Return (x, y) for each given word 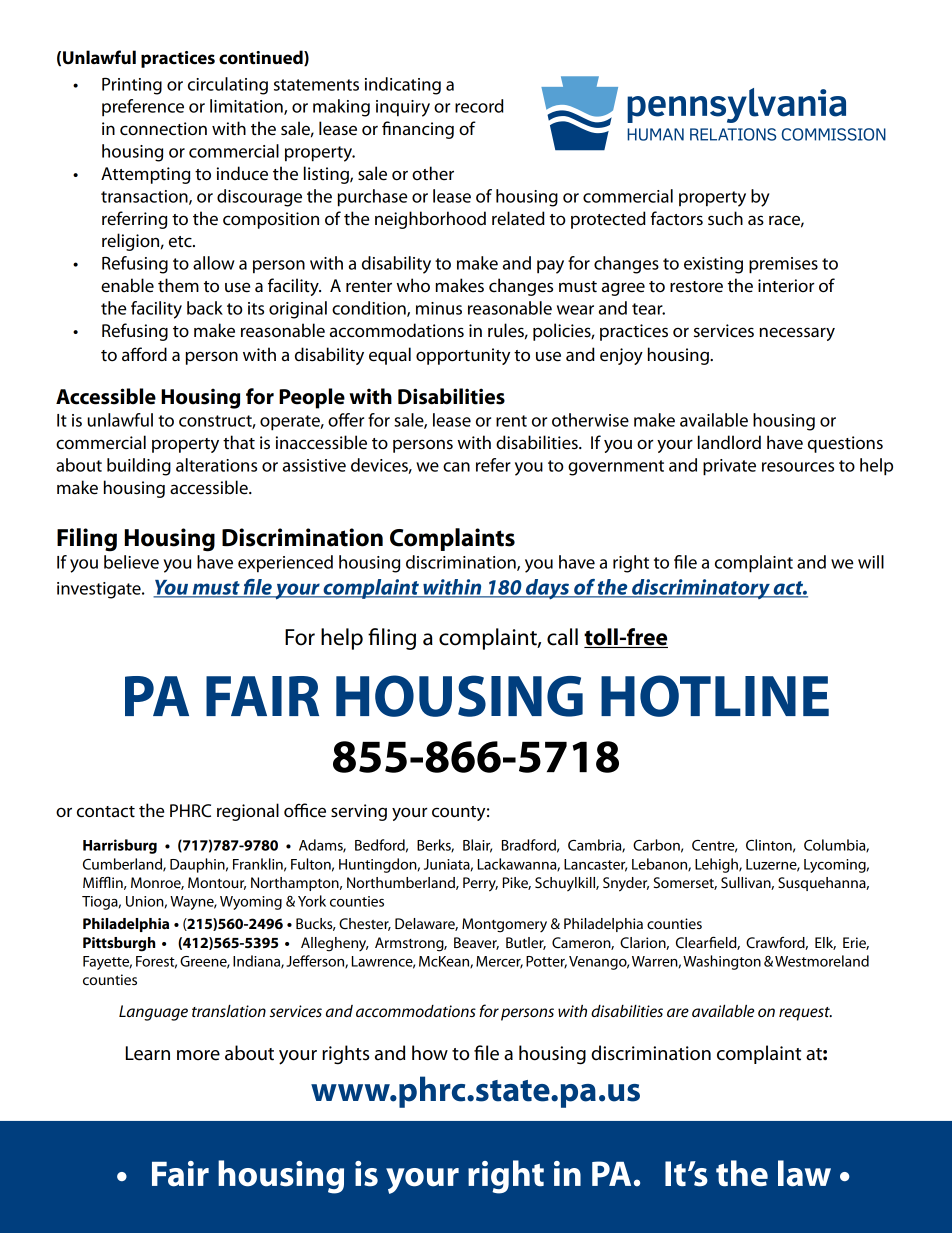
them (178, 285)
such (725, 218)
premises (783, 265)
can (456, 467)
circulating (228, 86)
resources (798, 467)
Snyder (626, 884)
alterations (216, 465)
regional (248, 812)
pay (550, 267)
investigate (100, 590)
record (479, 106)
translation (229, 1011)
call (562, 637)
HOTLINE (715, 696)
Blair (477, 846)
